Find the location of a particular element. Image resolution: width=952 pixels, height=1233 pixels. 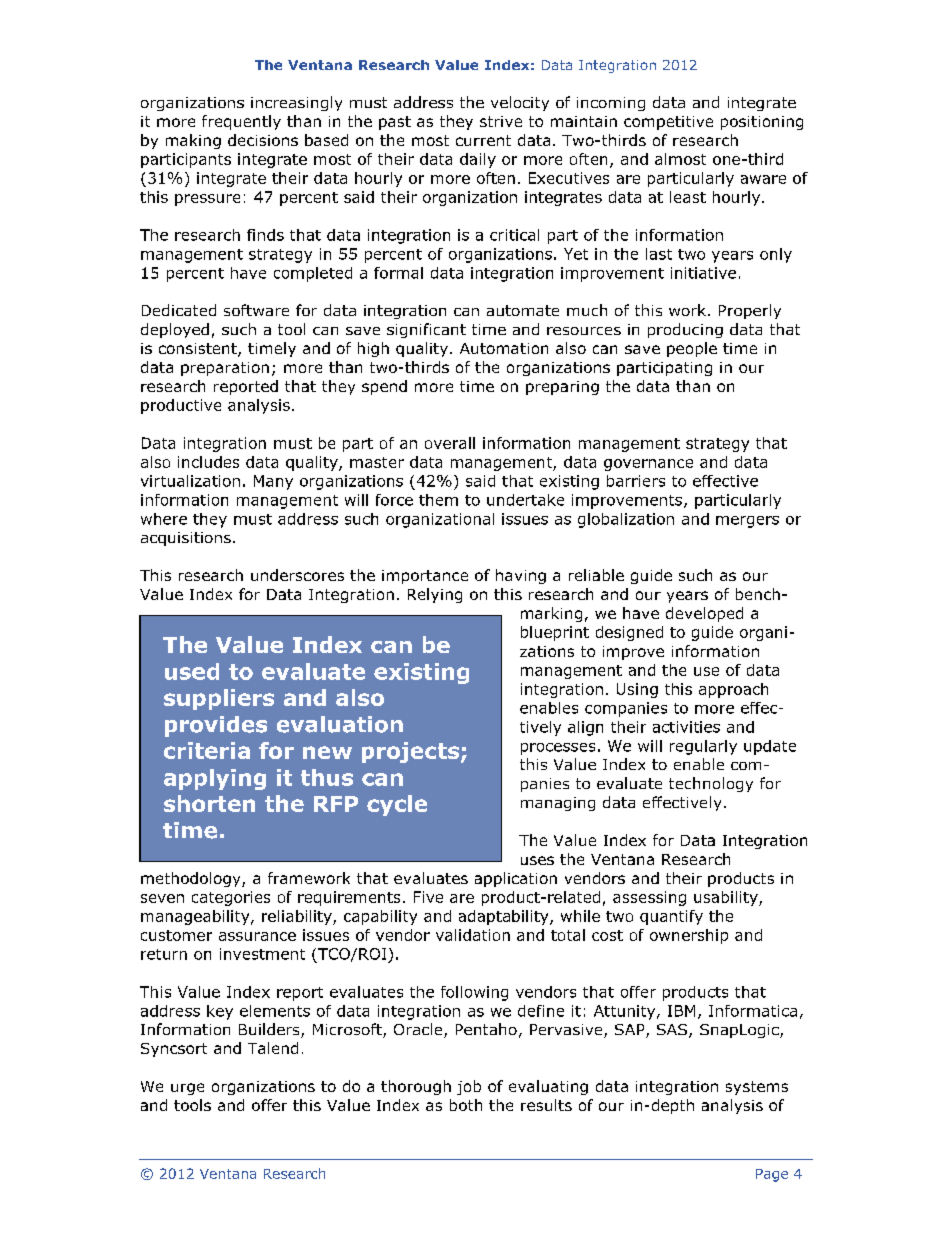

used is located at coordinates (192, 671).
